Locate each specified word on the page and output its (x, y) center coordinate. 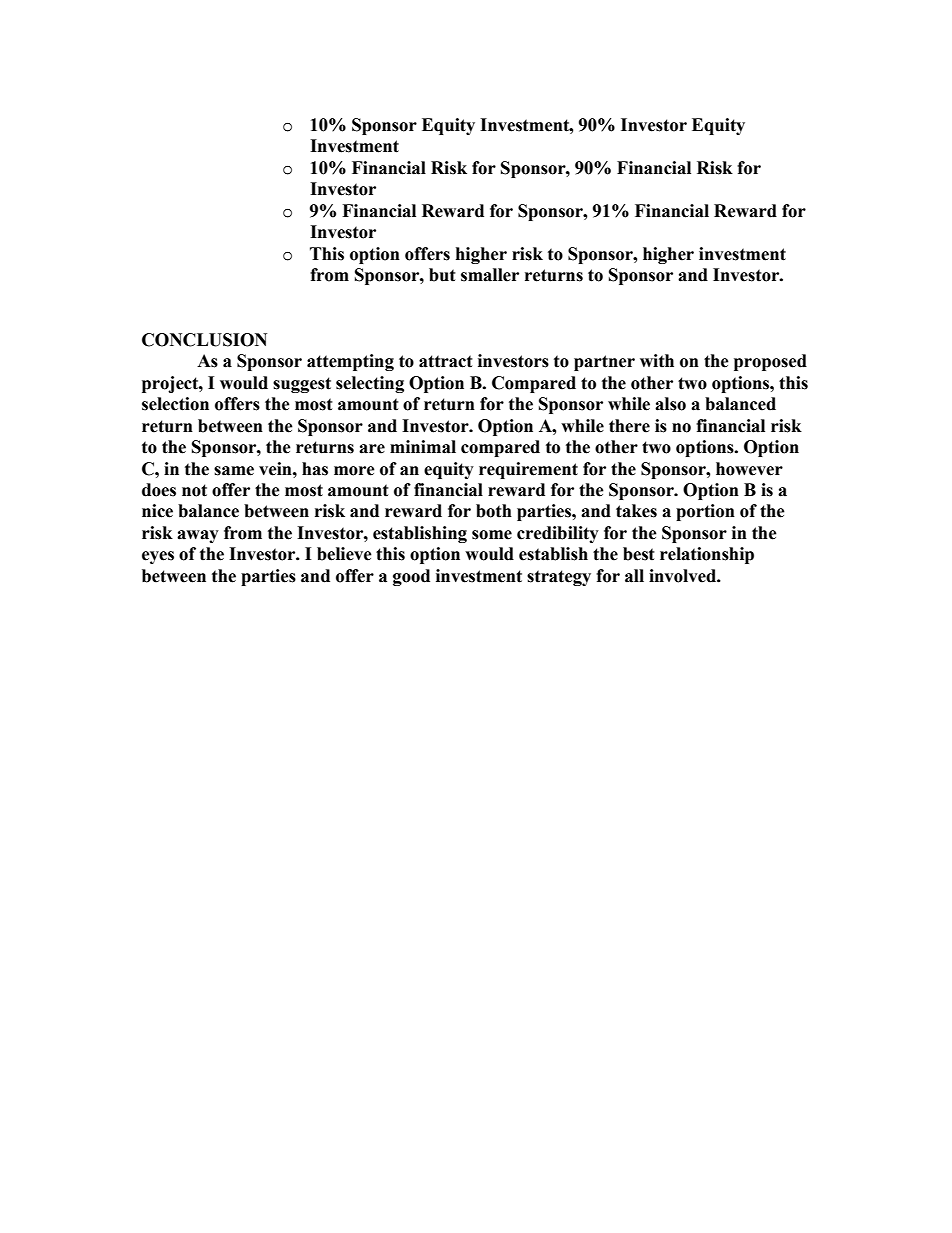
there (629, 426)
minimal (423, 447)
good (411, 577)
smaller (490, 275)
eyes (158, 557)
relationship (707, 555)
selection (175, 404)
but (442, 275)
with (657, 361)
